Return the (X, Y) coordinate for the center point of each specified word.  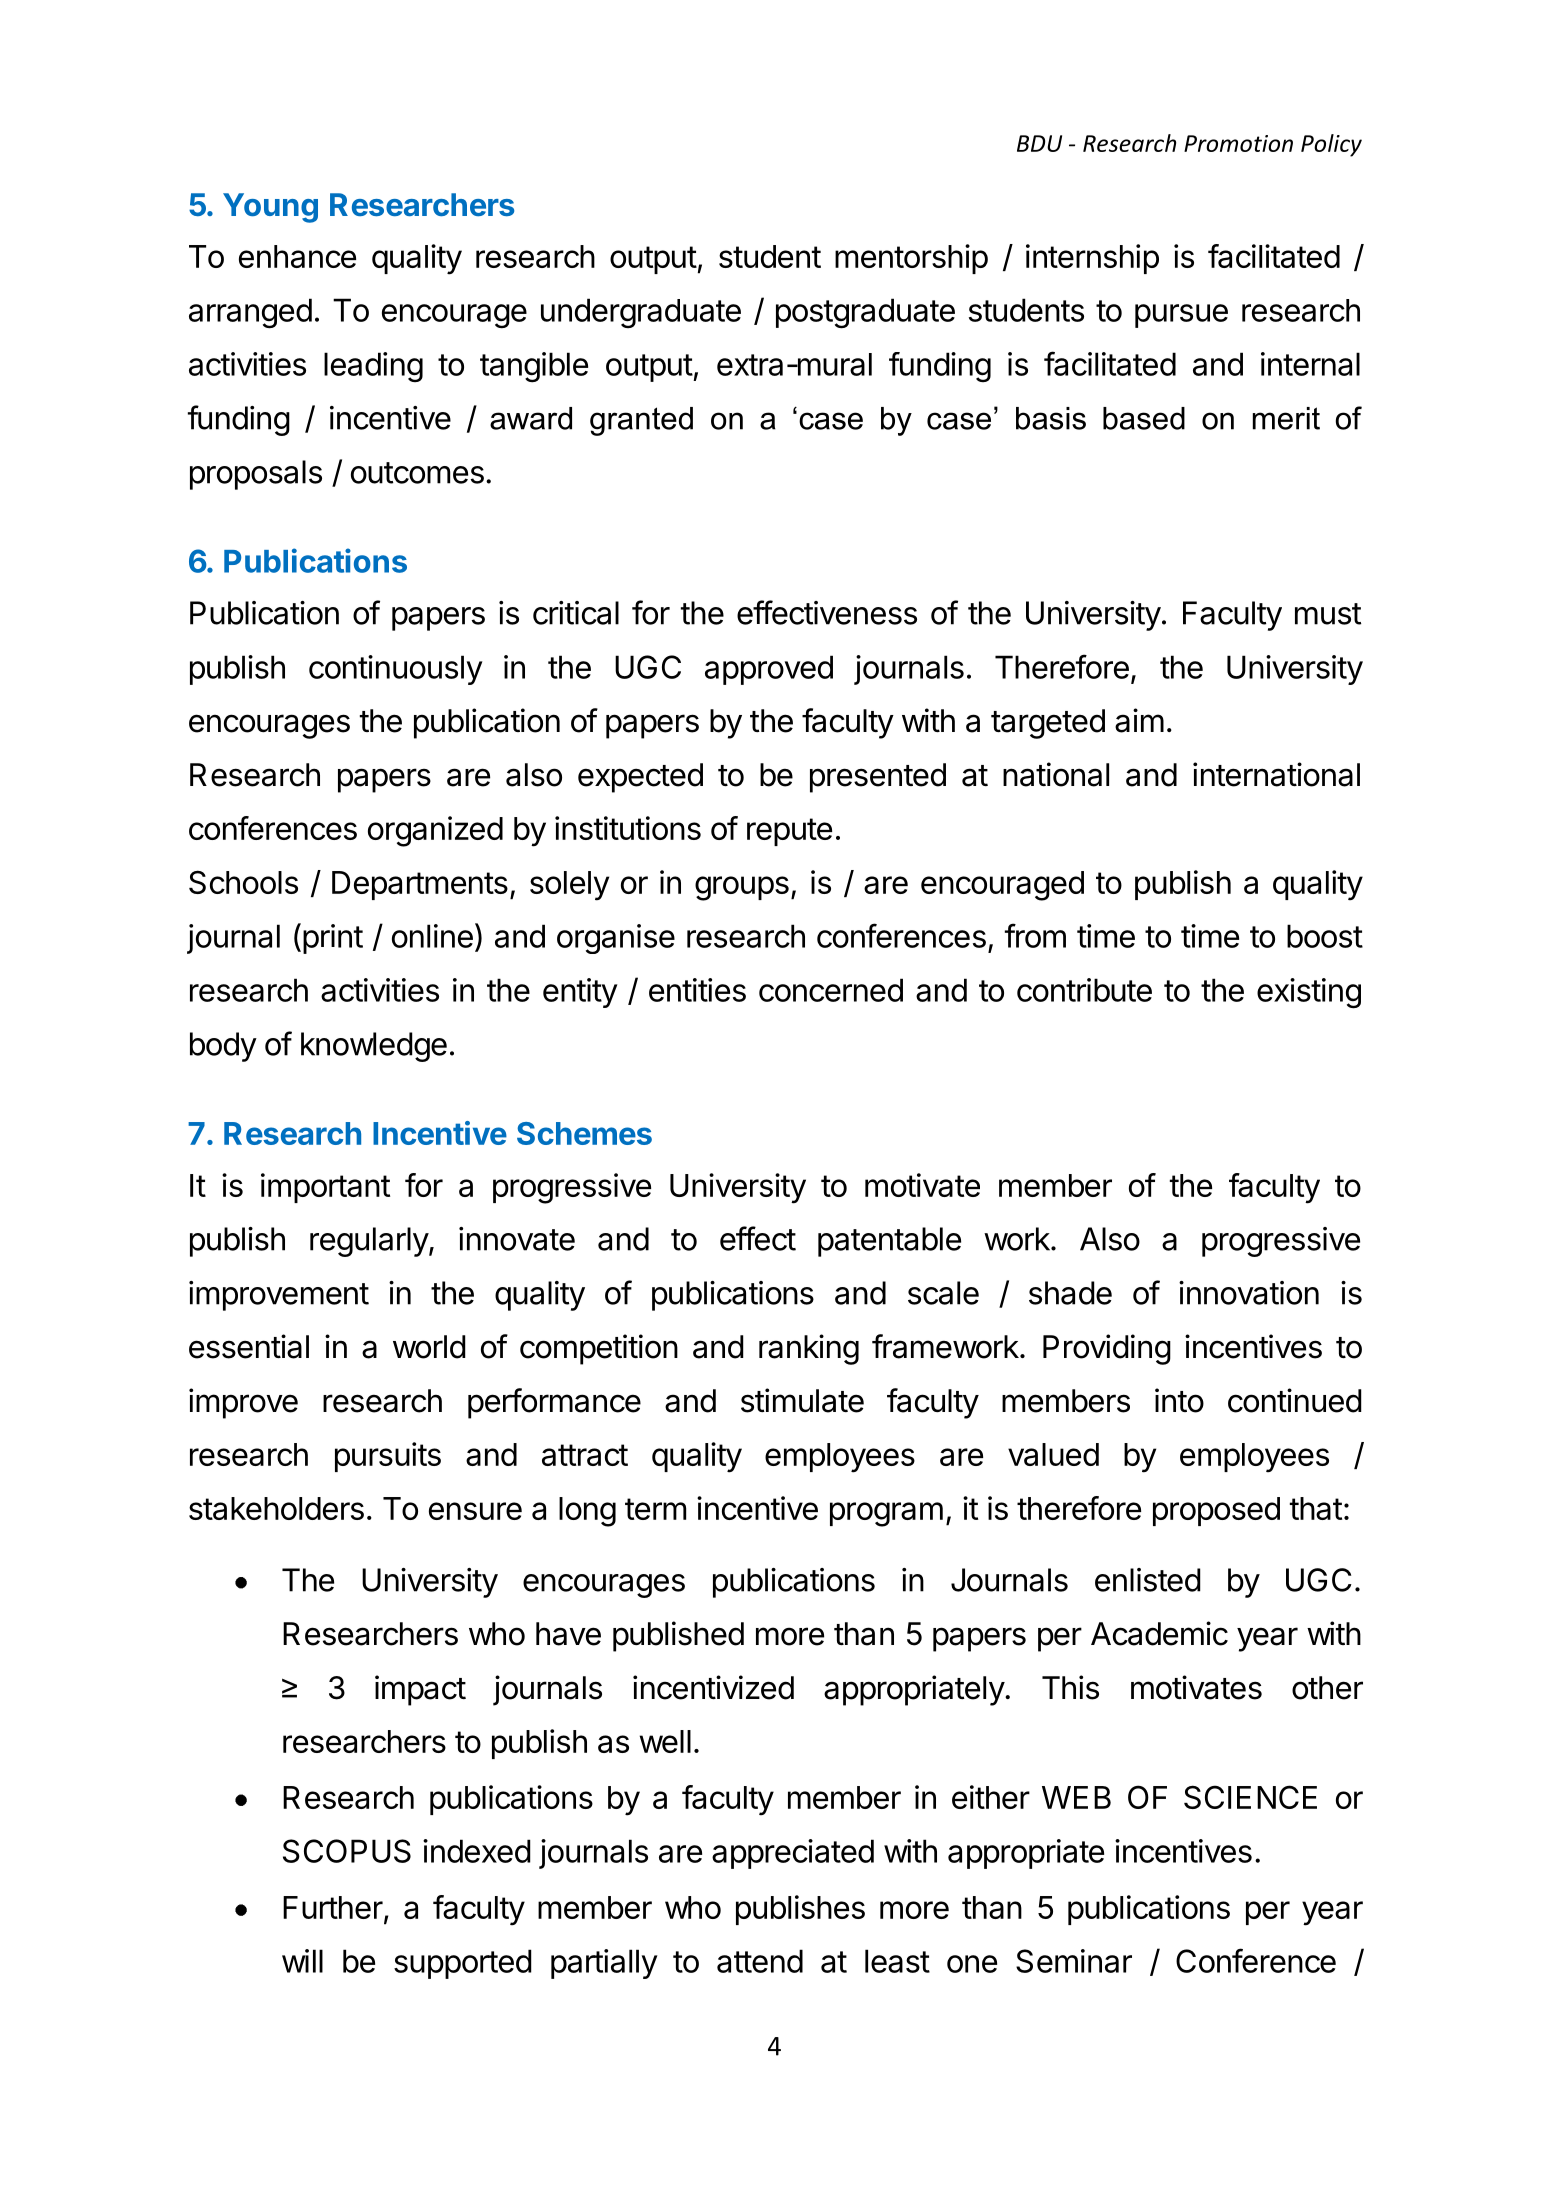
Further (333, 1907)
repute (789, 832)
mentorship (911, 259)
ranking (809, 1349)
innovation (1249, 1293)
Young (270, 208)
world (429, 1347)
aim (1139, 720)
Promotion (1238, 143)
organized (435, 831)
